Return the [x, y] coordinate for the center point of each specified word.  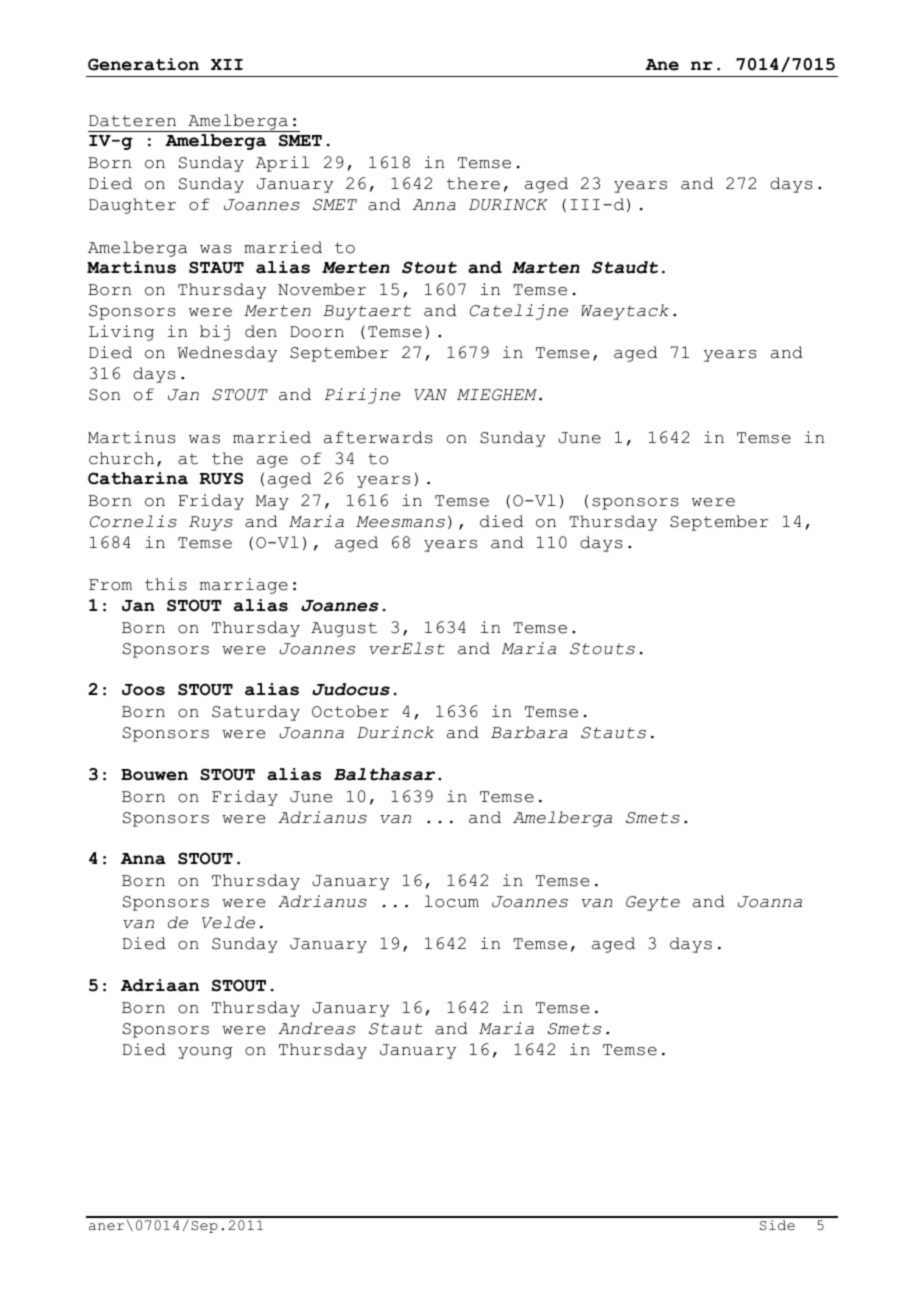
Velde [228, 922]
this [166, 584]
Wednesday [227, 354]
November [322, 289]
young [205, 1053]
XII [227, 64]
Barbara [529, 732]
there [473, 183]
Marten [546, 268]
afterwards [378, 437]
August [344, 629]
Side [777, 1225]
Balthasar [384, 774]
